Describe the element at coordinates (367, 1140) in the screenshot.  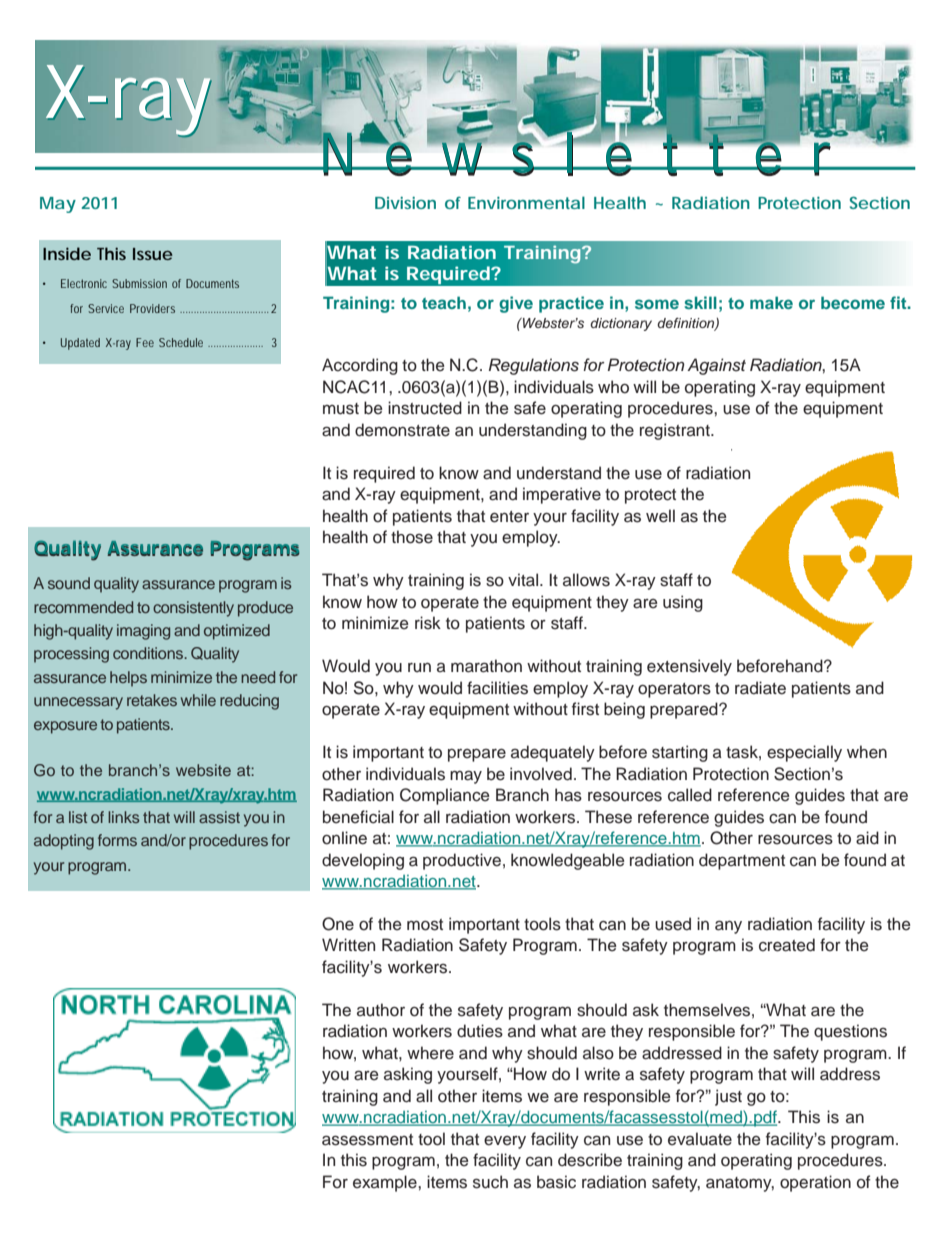
I see `assessment` at that location.
